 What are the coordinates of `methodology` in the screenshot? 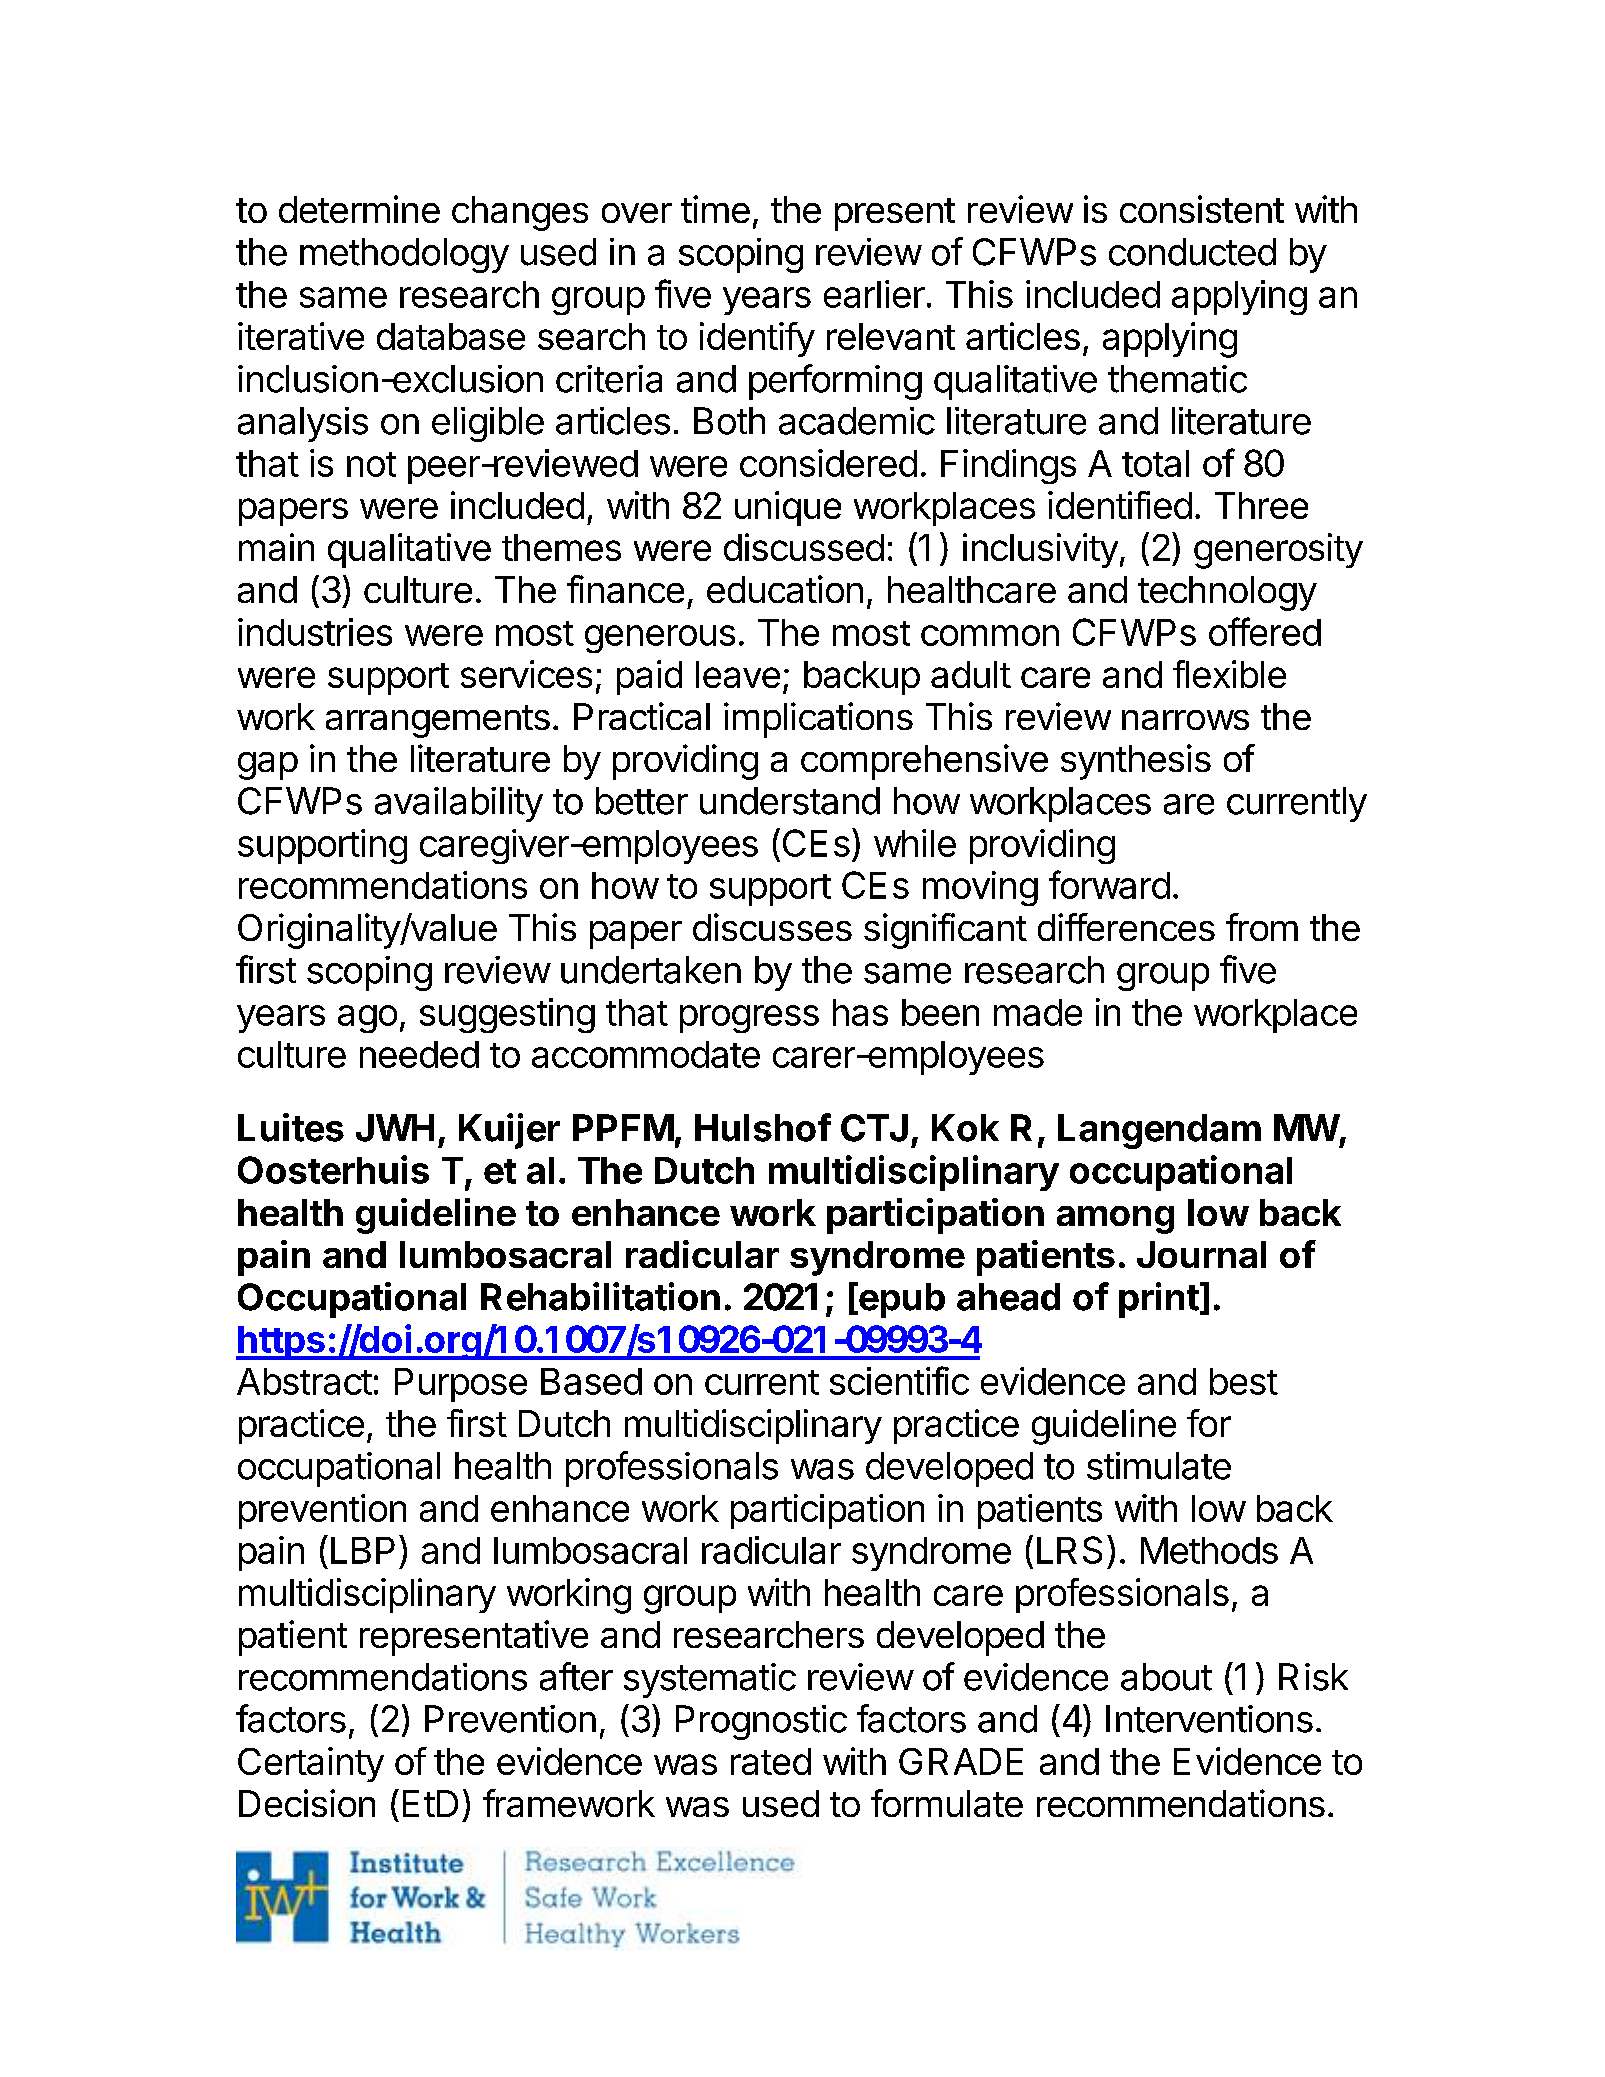 It's located at (404, 255).
